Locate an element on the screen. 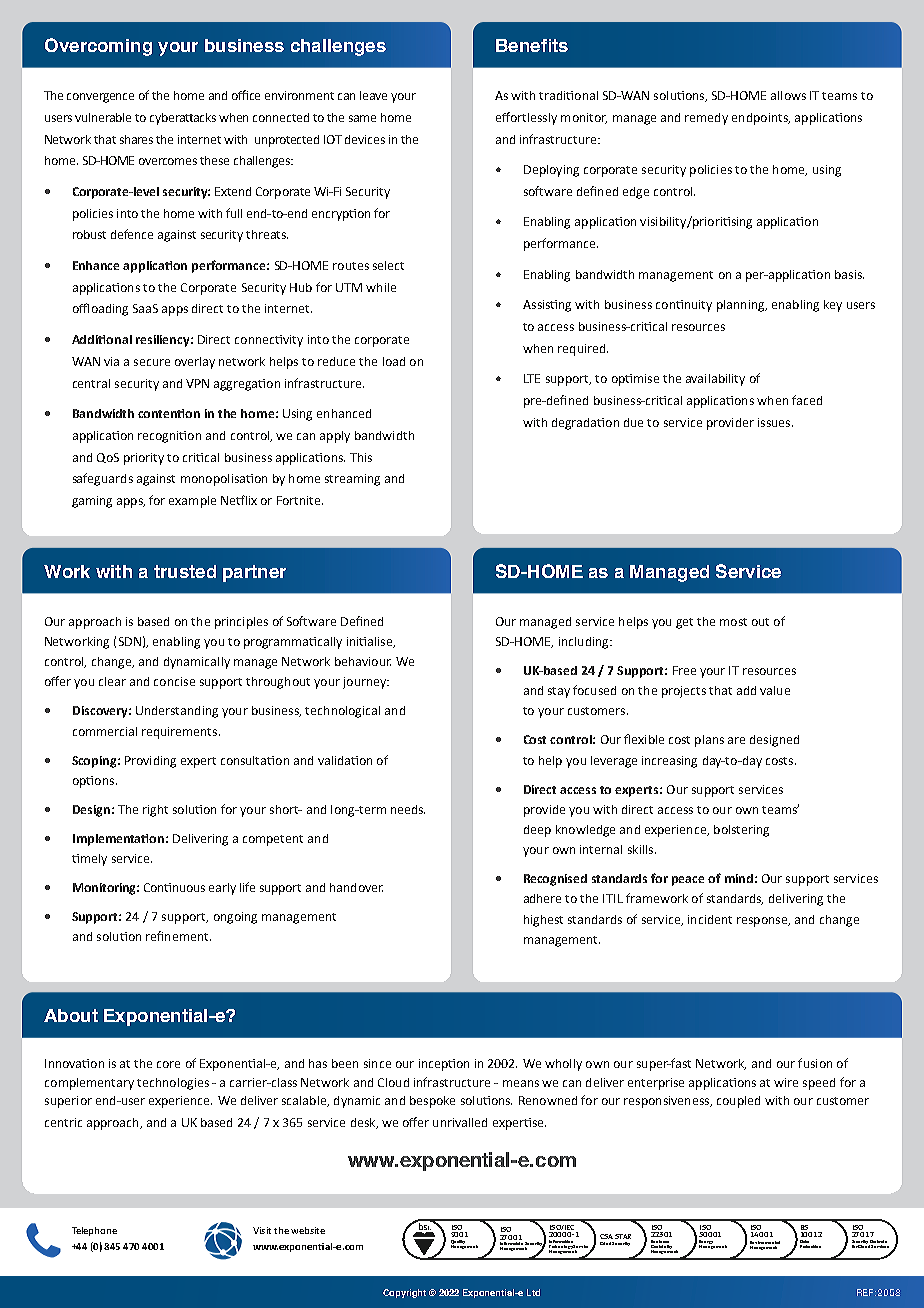 The height and width of the screenshot is (1308, 924). streaming is located at coordinates (352, 480).
